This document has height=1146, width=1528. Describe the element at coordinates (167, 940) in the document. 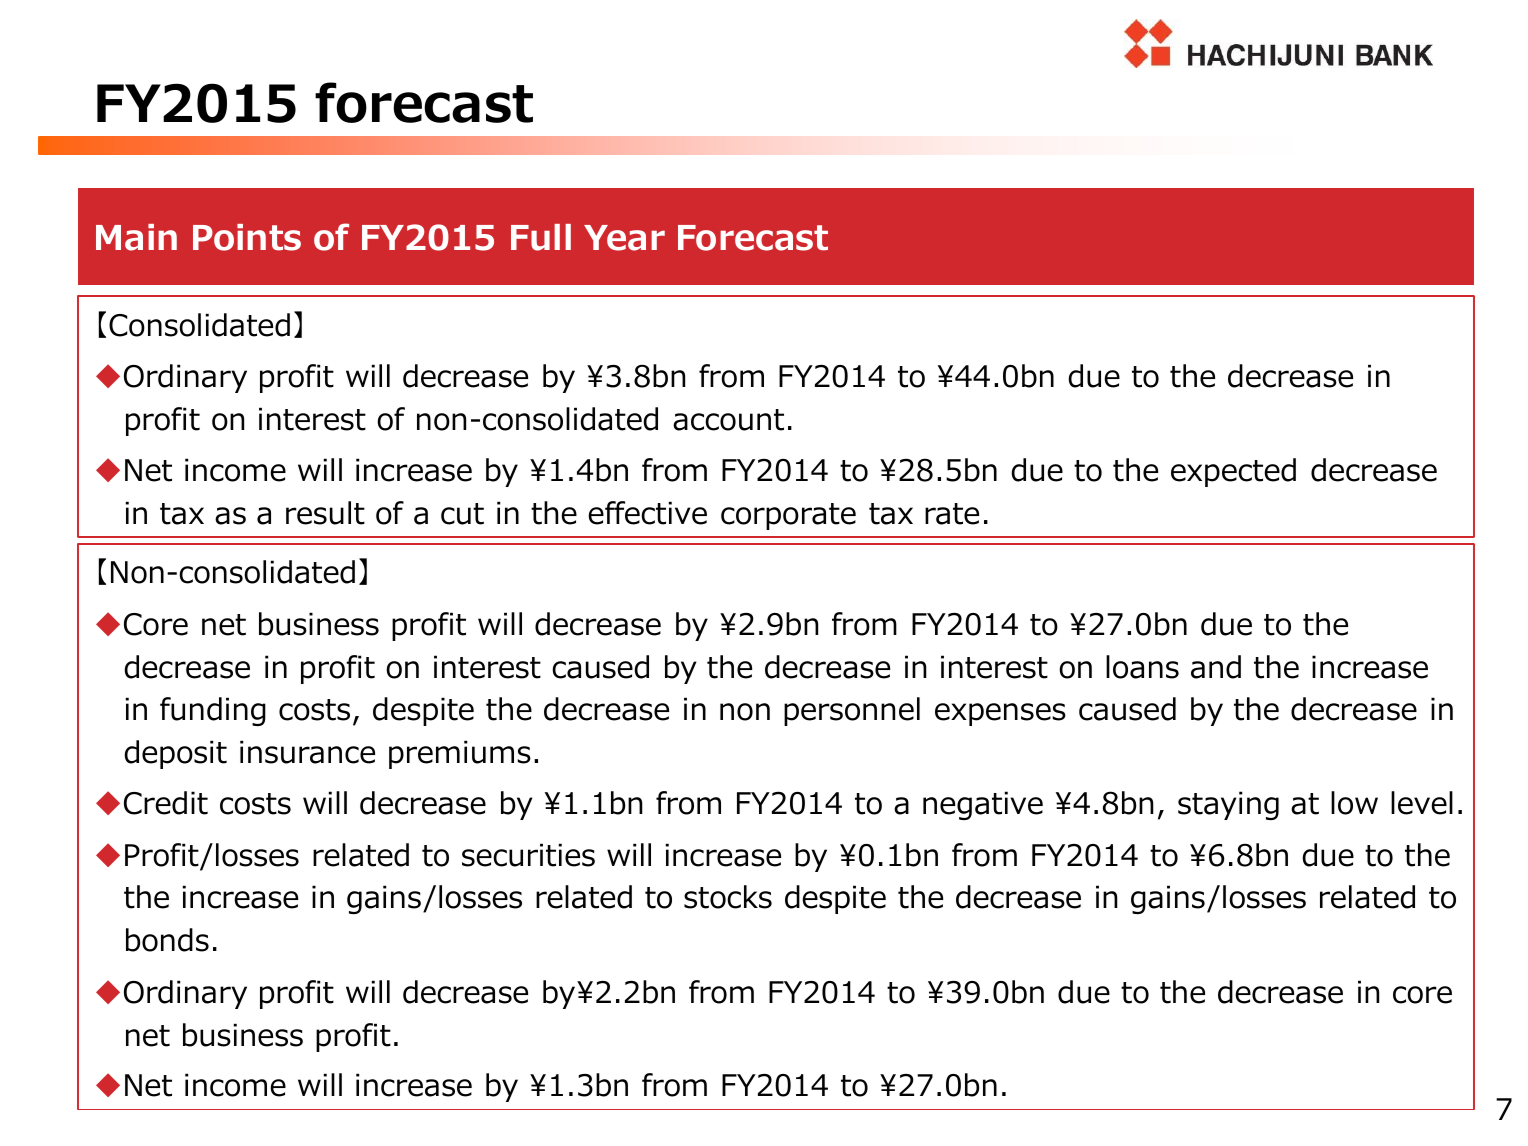

I see `bonds` at that location.
